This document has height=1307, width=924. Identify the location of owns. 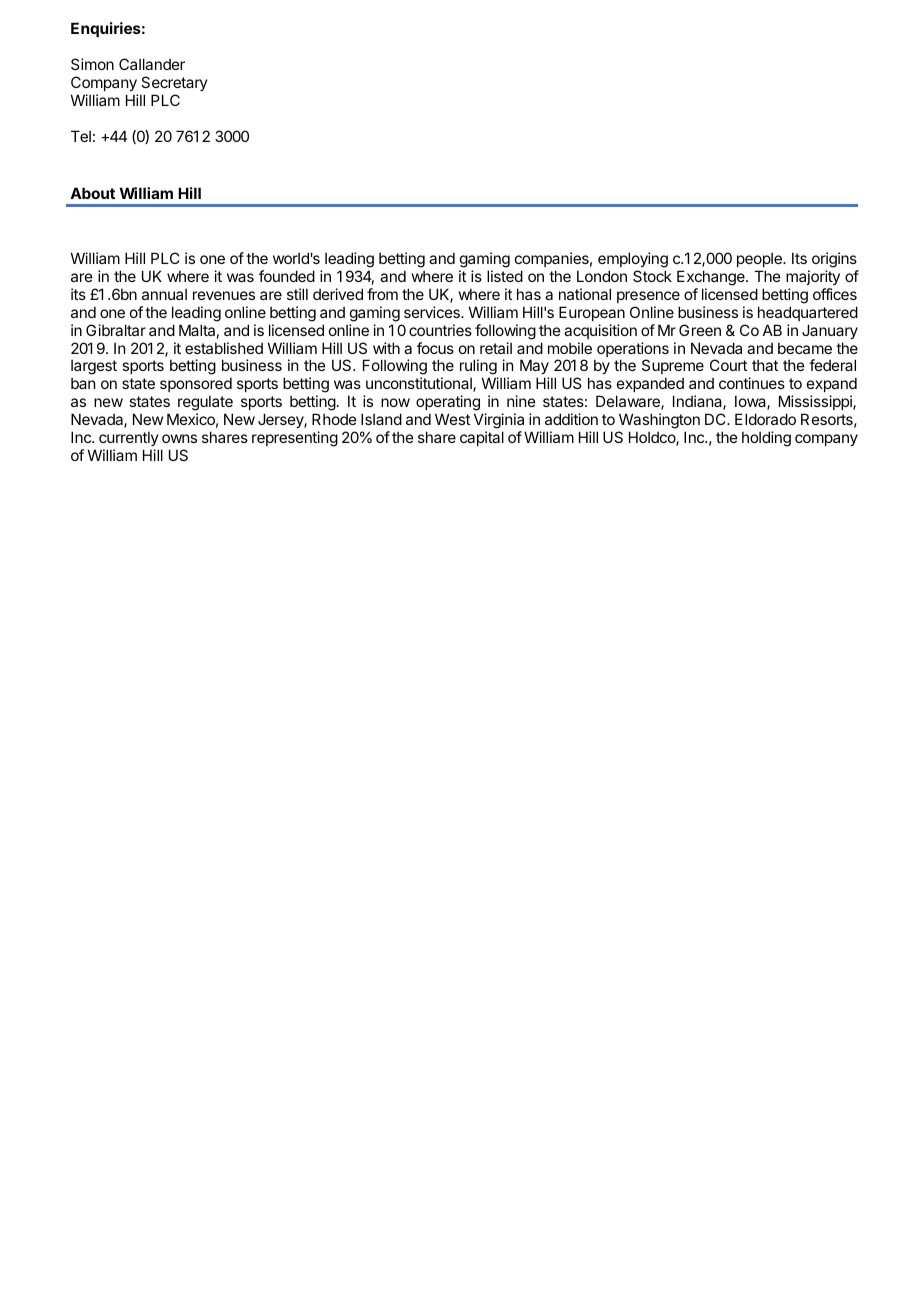
(179, 438).
